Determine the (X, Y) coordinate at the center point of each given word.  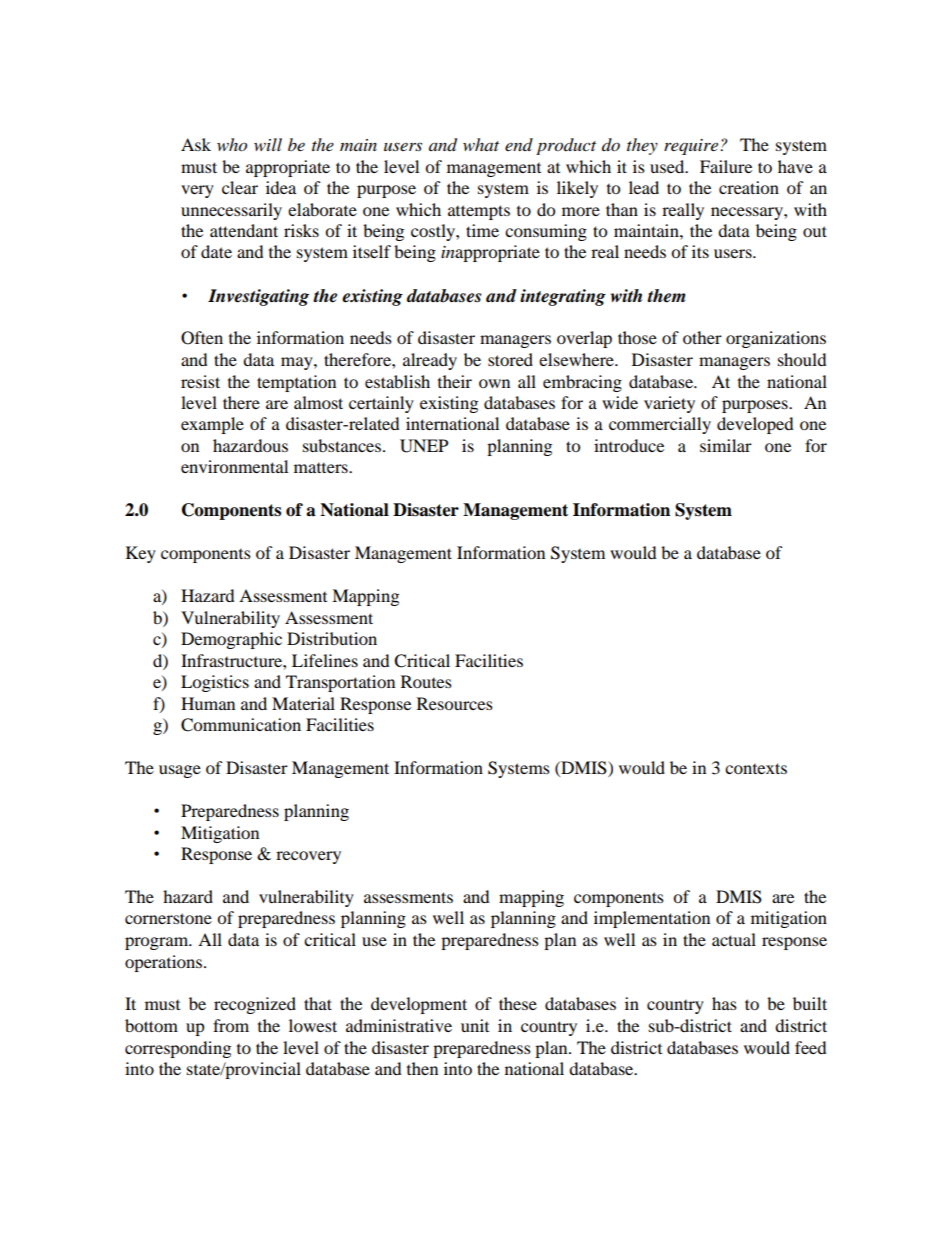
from (231, 1025)
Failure (726, 166)
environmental (234, 466)
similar (726, 445)
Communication (241, 725)
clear (240, 187)
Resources (455, 703)
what (481, 144)
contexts (756, 768)
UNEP (424, 446)
